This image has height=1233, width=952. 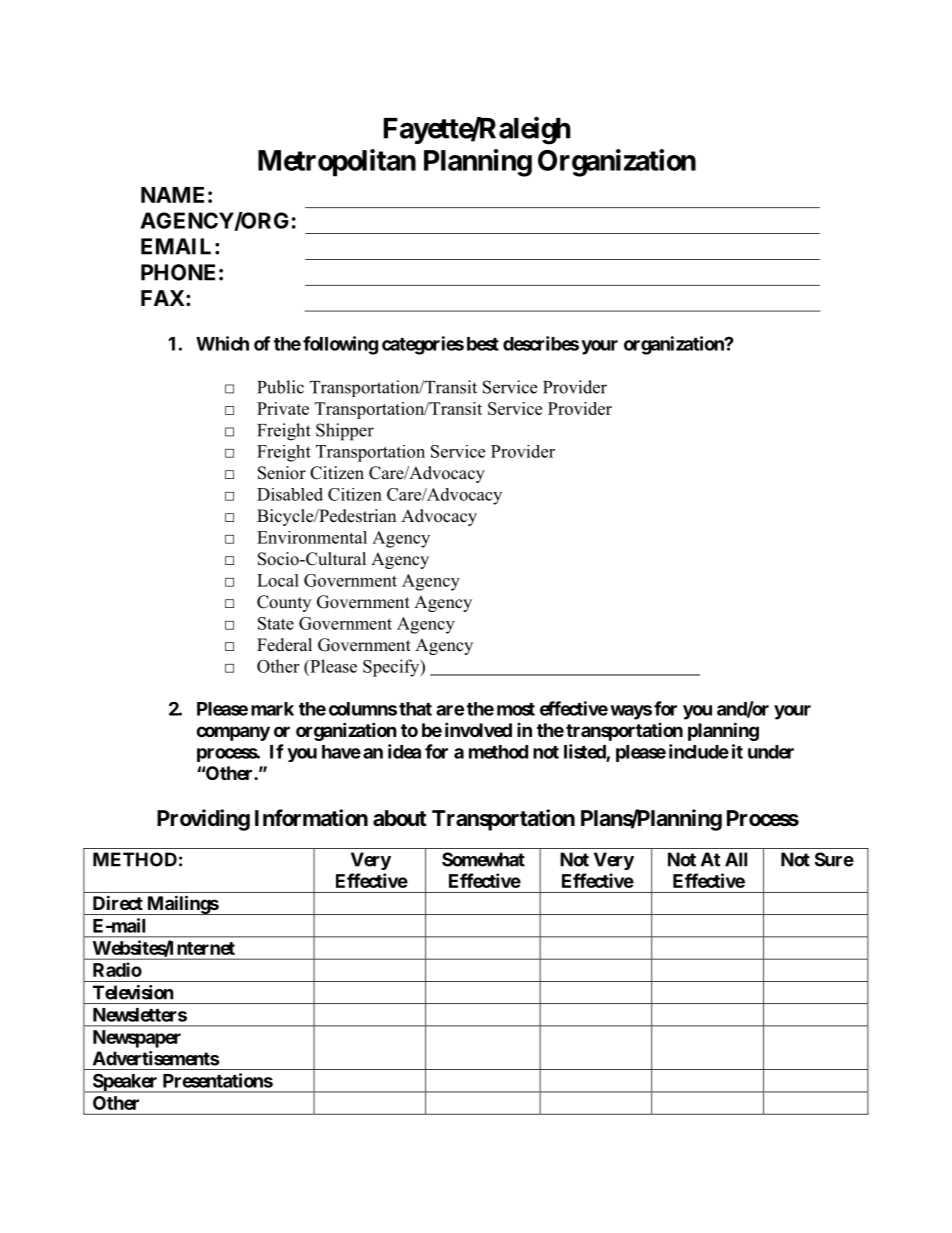 What do you see at coordinates (516, 709) in the image?
I see `most` at bounding box center [516, 709].
